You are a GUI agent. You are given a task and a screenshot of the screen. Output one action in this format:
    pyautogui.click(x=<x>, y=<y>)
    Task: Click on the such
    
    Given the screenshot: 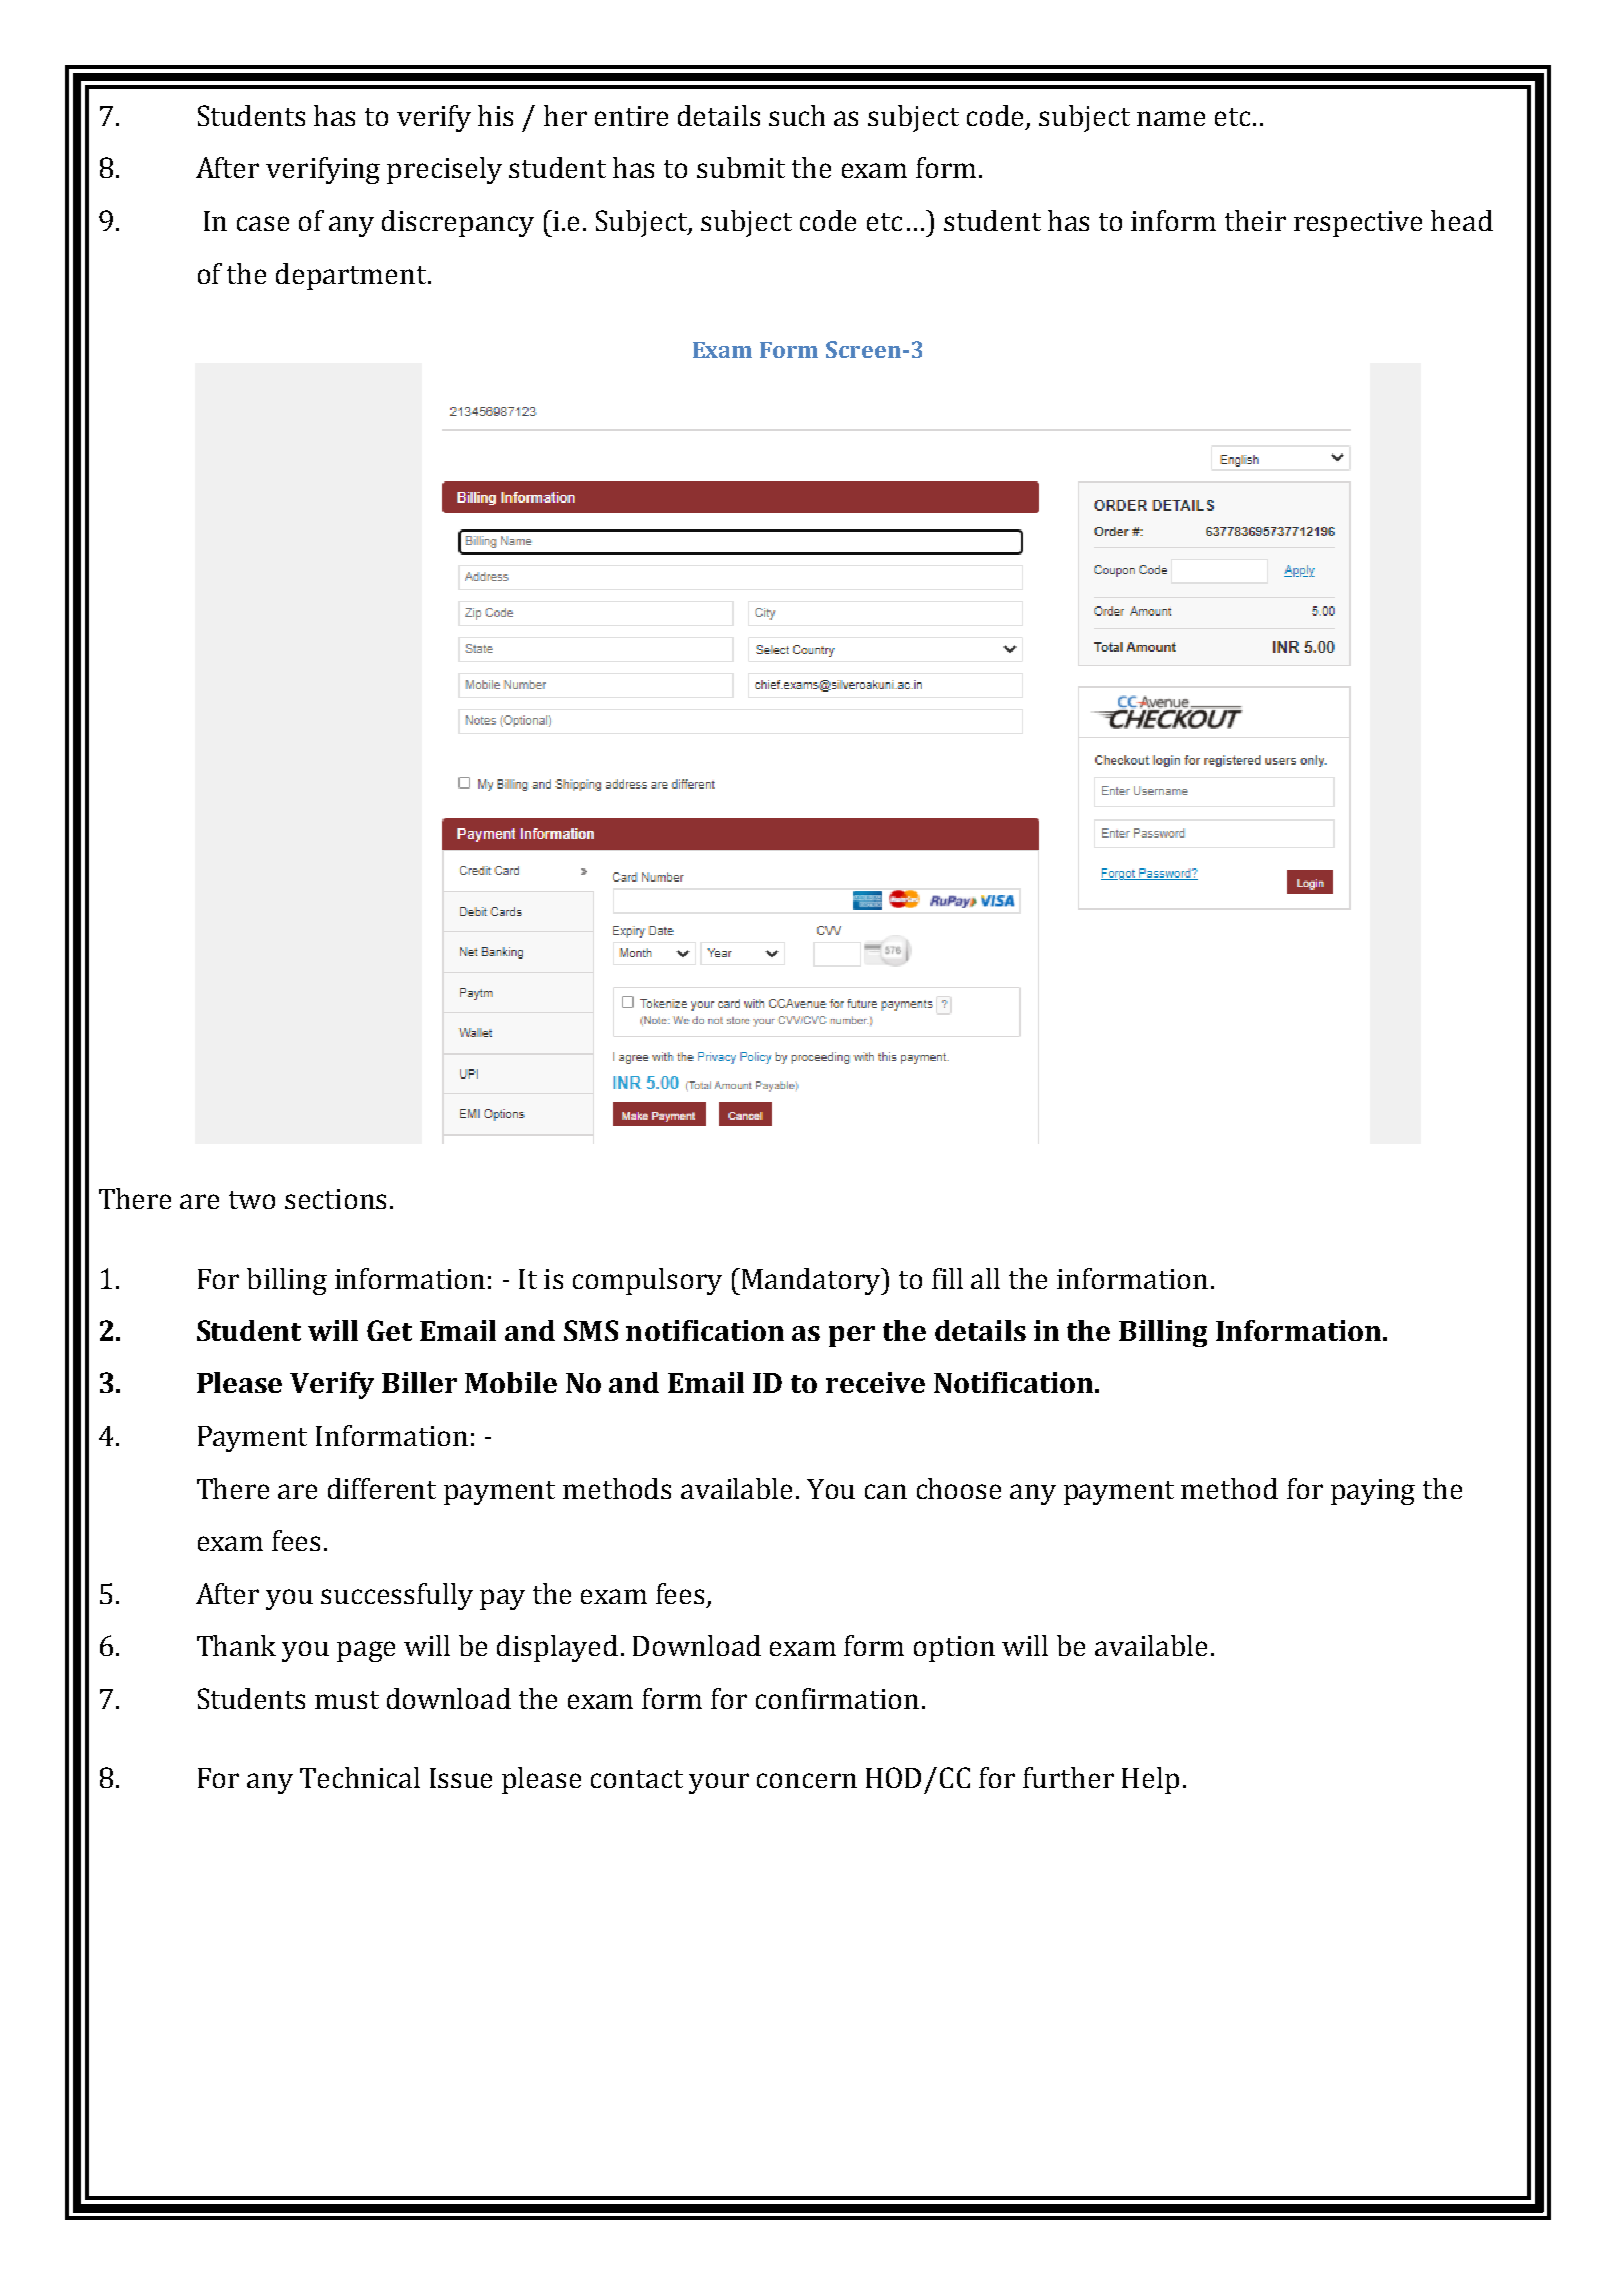 What is the action you would take?
    pyautogui.click(x=797, y=115)
